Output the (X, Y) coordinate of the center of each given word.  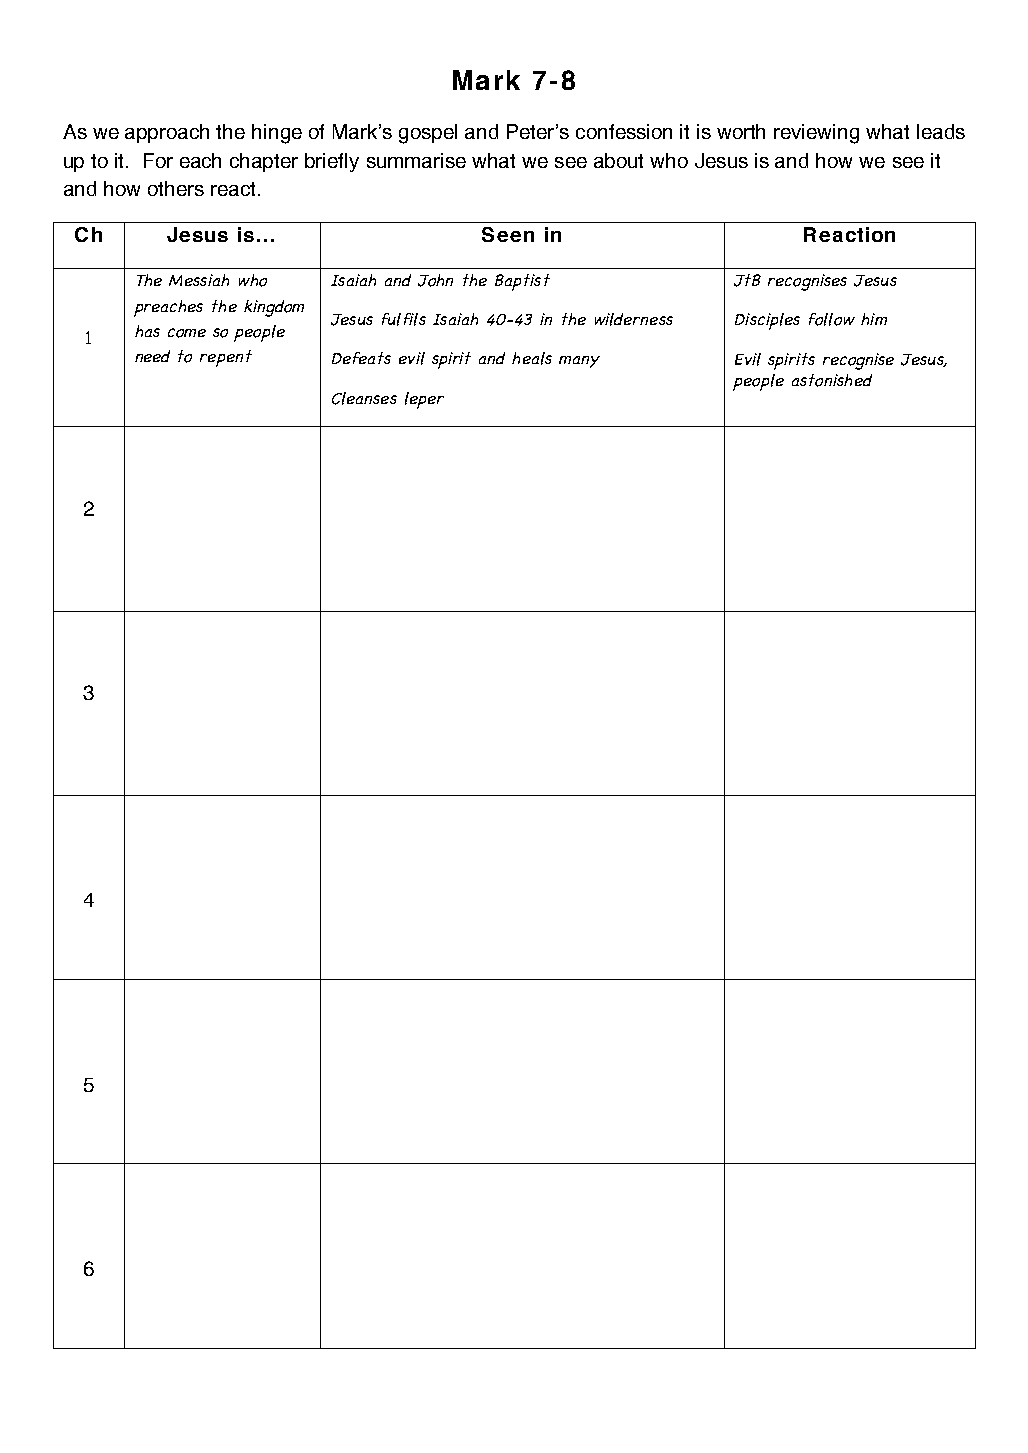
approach (167, 133)
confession (624, 131)
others (176, 188)
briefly (332, 162)
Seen (508, 234)
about (618, 160)
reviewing (816, 134)
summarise (416, 160)
